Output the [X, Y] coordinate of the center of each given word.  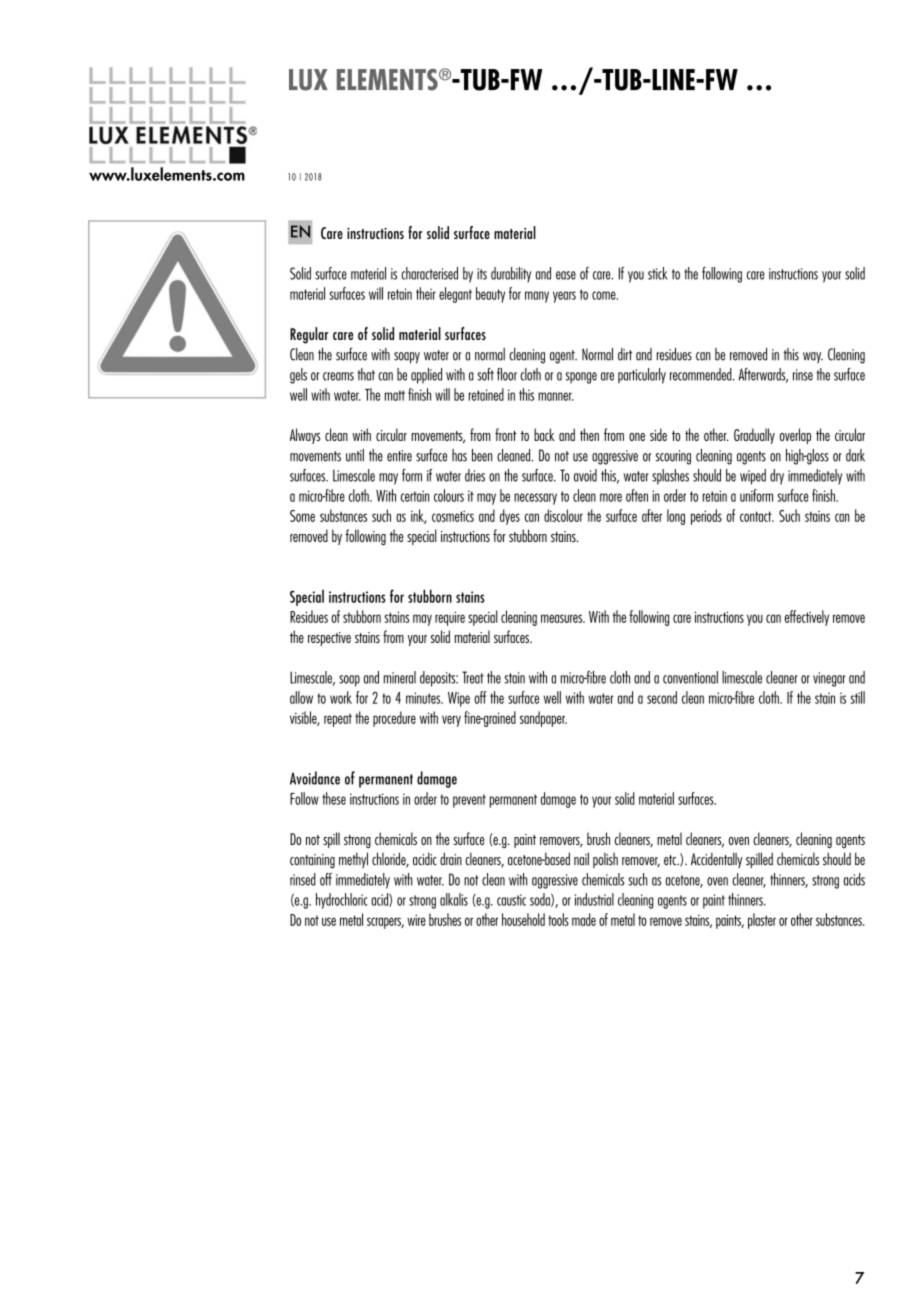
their [426, 293]
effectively [807, 618]
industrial [594, 899]
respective [329, 639]
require [450, 618]
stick [658, 273]
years [564, 297]
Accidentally [716, 860]
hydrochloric [342, 901]
